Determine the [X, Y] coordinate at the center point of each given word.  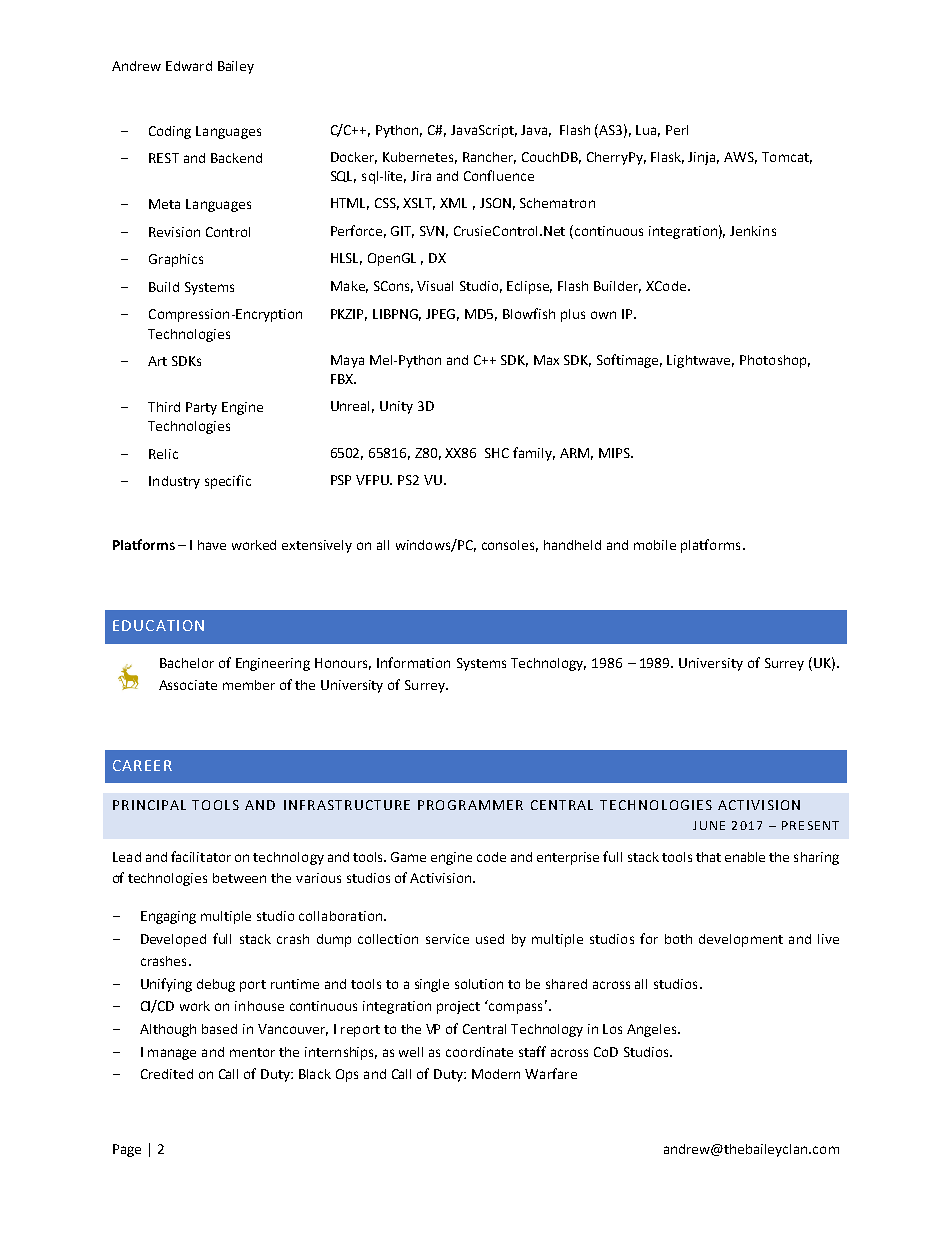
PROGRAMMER [470, 805]
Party [201, 408]
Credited [167, 1074]
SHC [497, 453]
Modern [496, 1074]
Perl [677, 130]
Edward [189, 66]
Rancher [489, 158]
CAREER [142, 765]
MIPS [615, 453]
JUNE [709, 825]
